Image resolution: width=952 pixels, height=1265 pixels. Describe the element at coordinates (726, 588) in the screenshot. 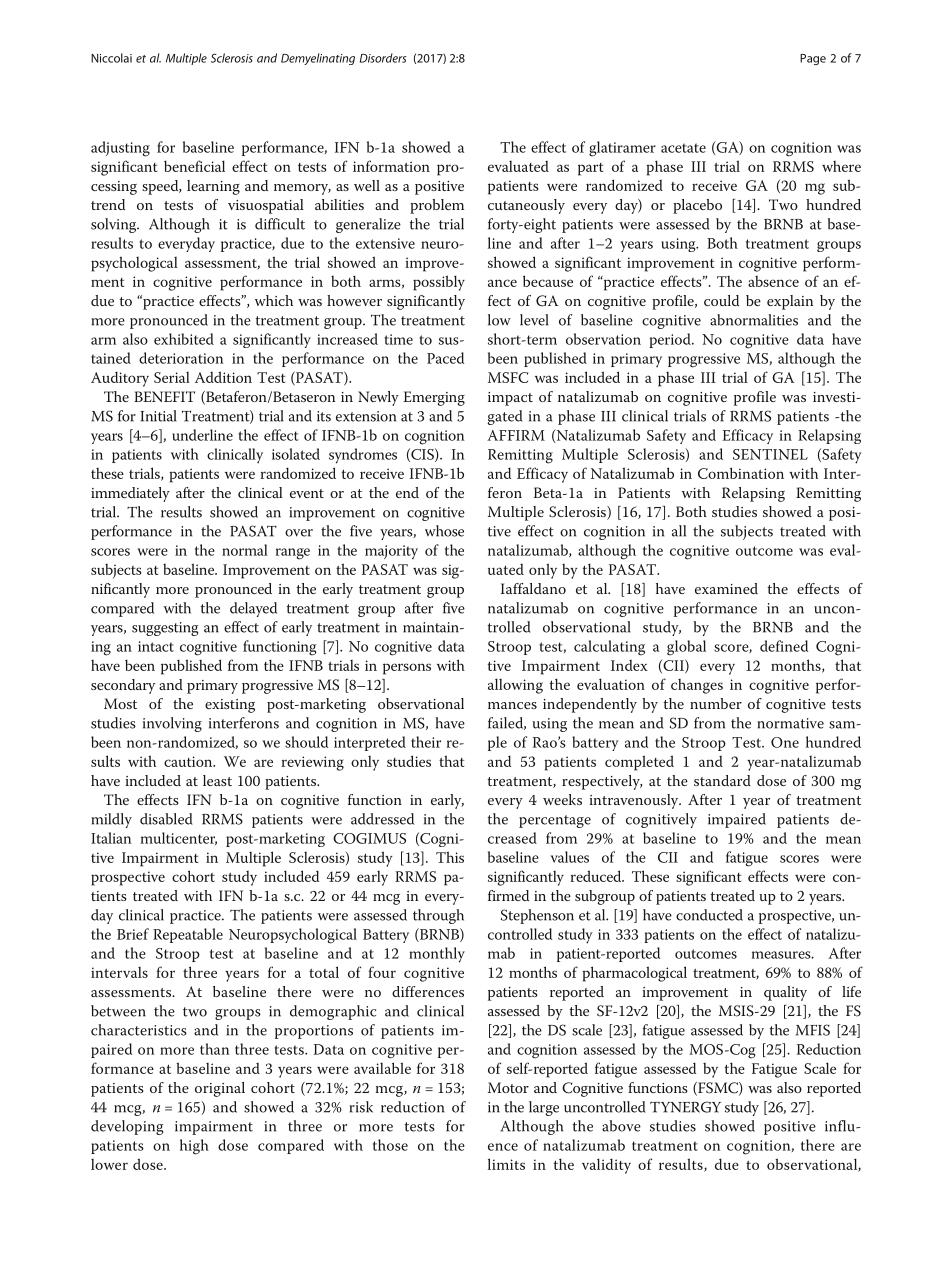

I see `examined` at that location.
